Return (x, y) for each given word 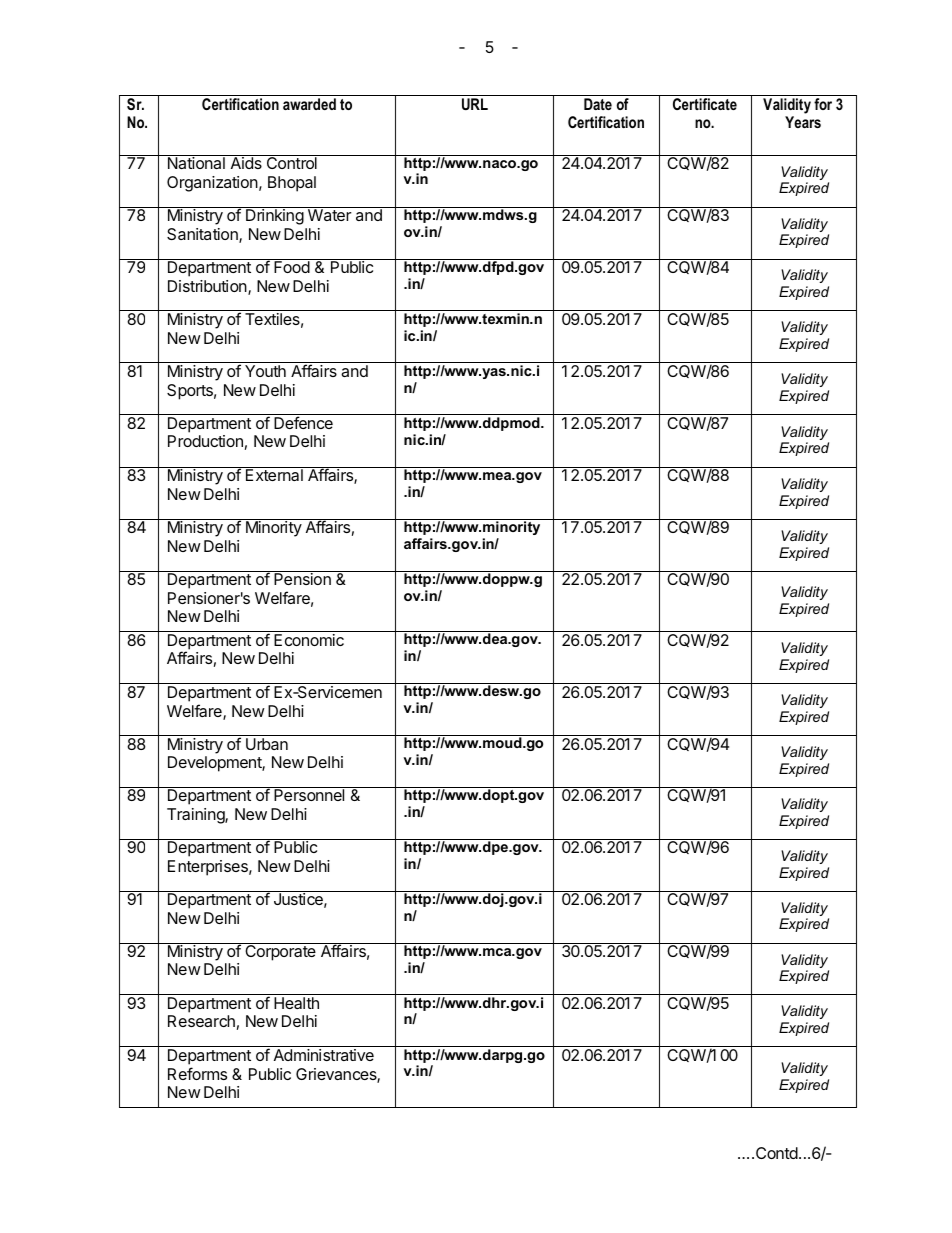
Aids (246, 163)
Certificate (705, 104)
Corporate (280, 952)
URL (475, 104)
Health (296, 1003)
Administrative (324, 1055)
